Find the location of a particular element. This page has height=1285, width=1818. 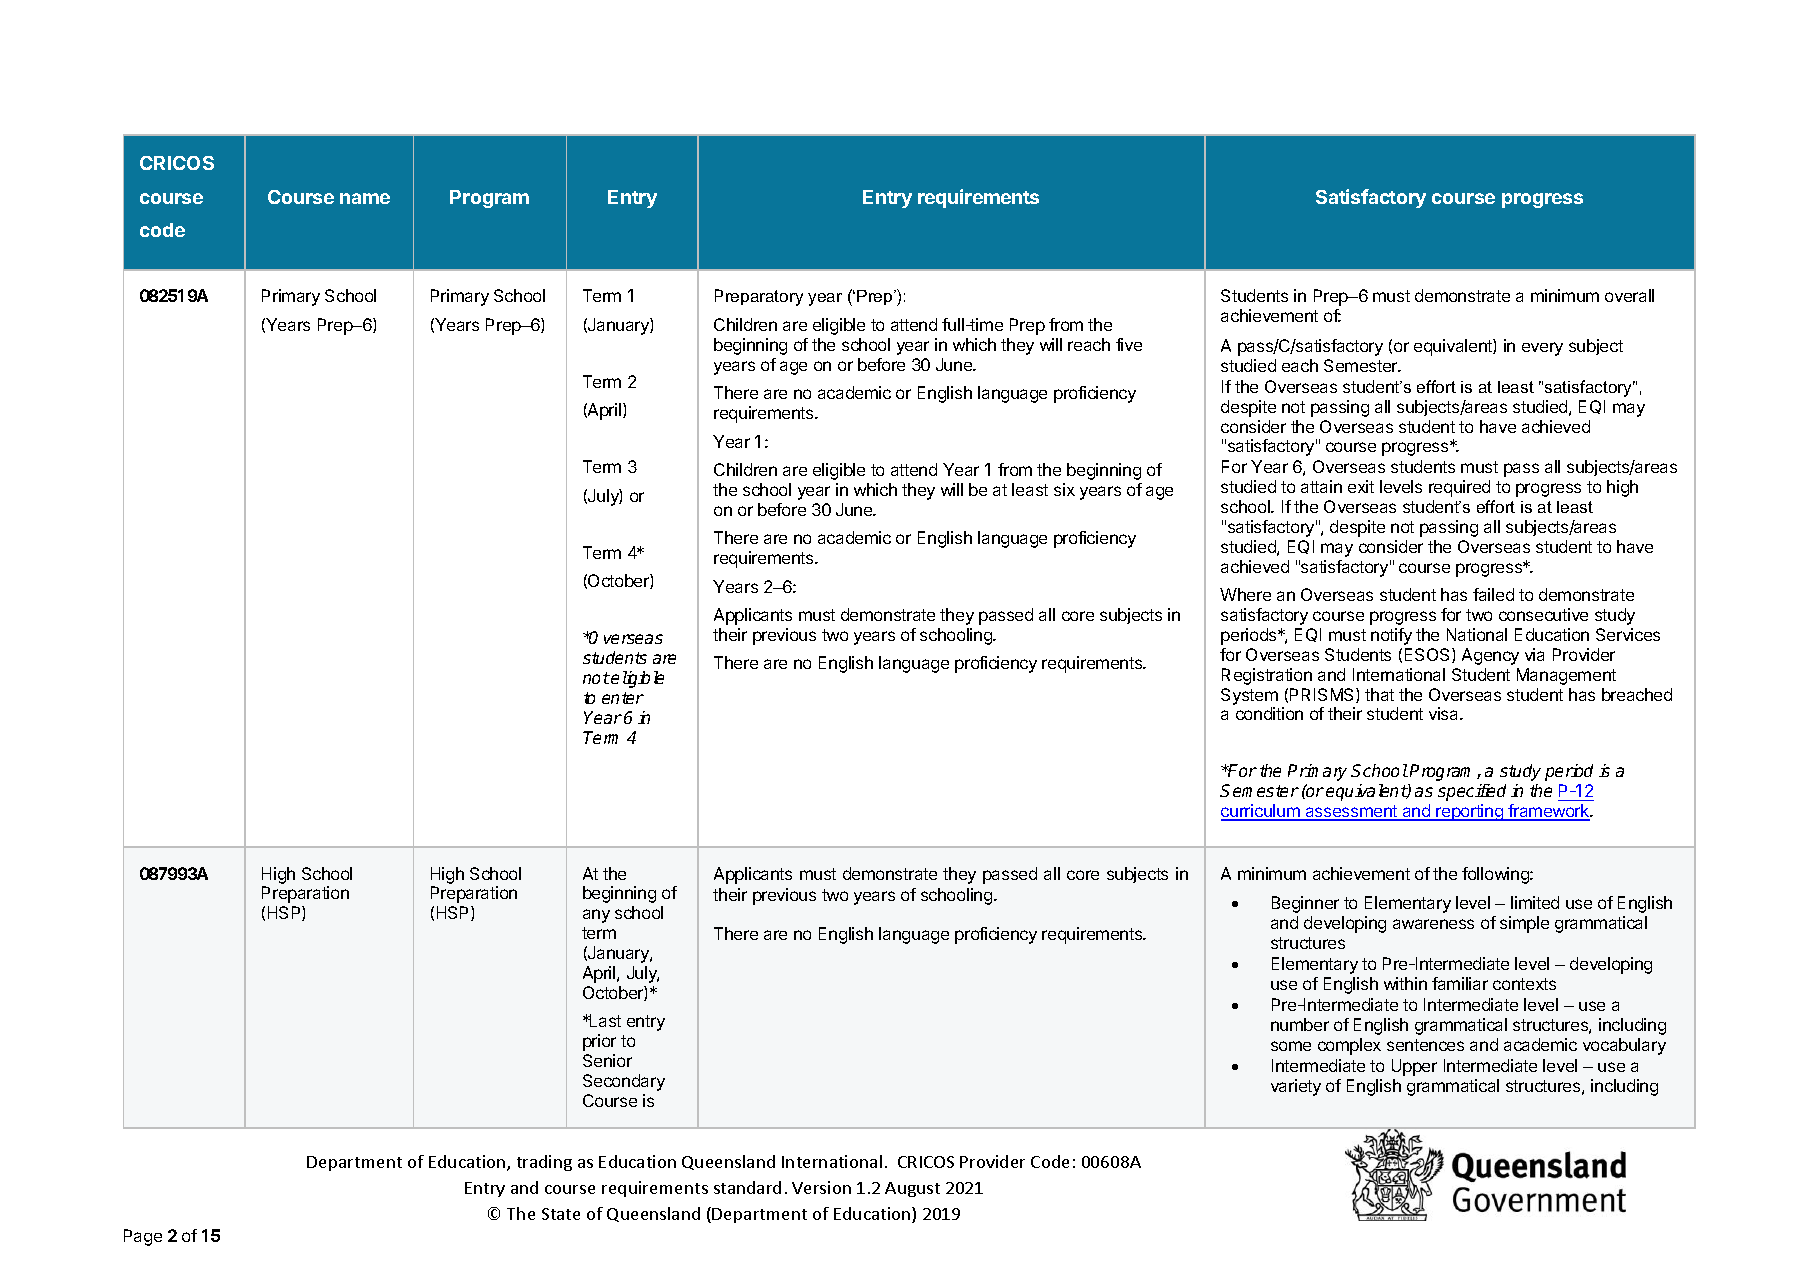

variety is located at coordinates (1296, 1087).
